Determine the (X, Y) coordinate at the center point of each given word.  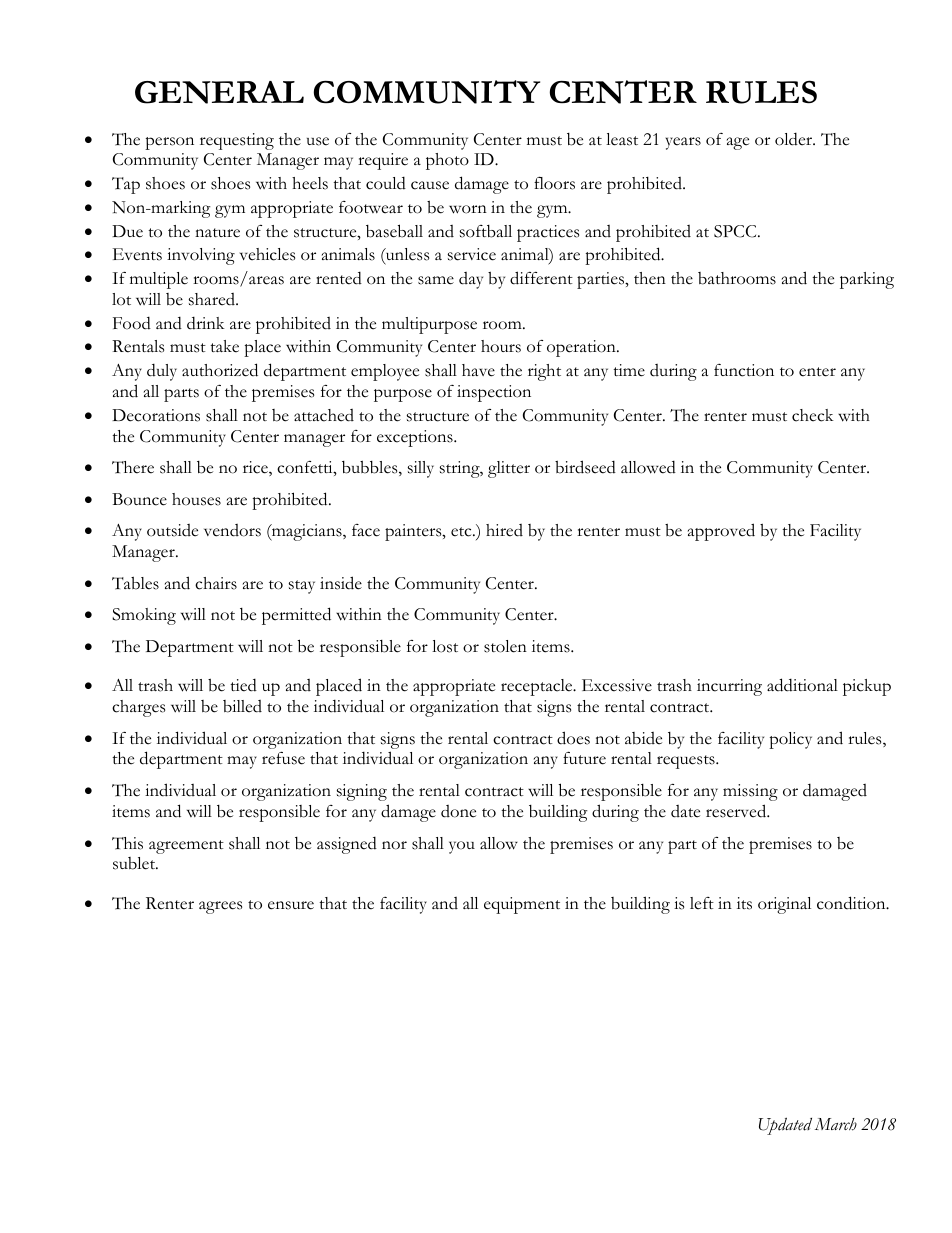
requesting (237, 141)
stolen (505, 646)
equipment (522, 905)
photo (447, 161)
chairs (216, 583)
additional (802, 685)
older (795, 139)
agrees (220, 907)
